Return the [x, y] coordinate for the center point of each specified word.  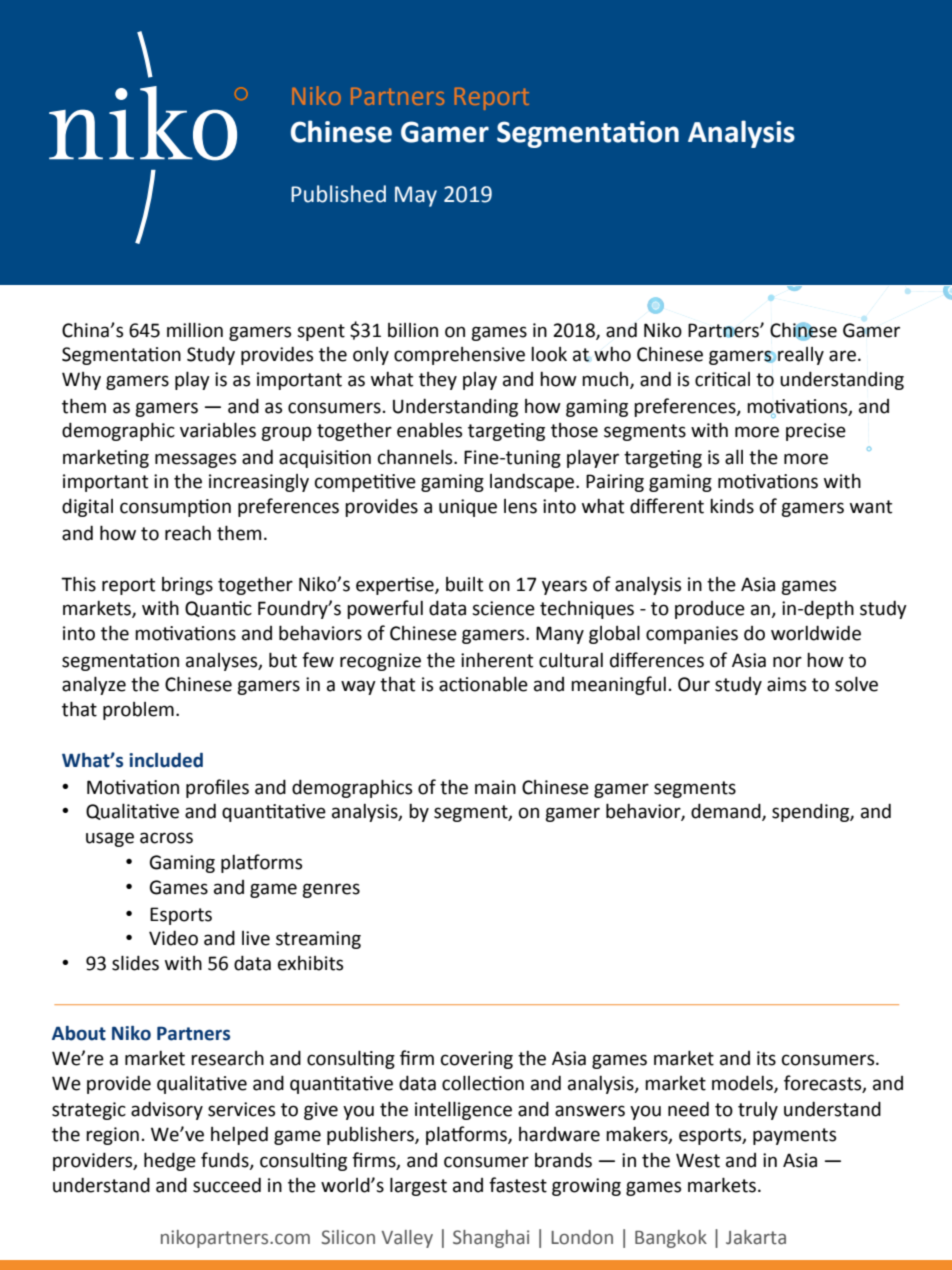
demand [727, 812]
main [495, 787]
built [464, 584]
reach [188, 533]
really [801, 356]
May [416, 196]
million [195, 330]
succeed [227, 1185]
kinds [732, 506]
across [166, 838]
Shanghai [491, 1239]
